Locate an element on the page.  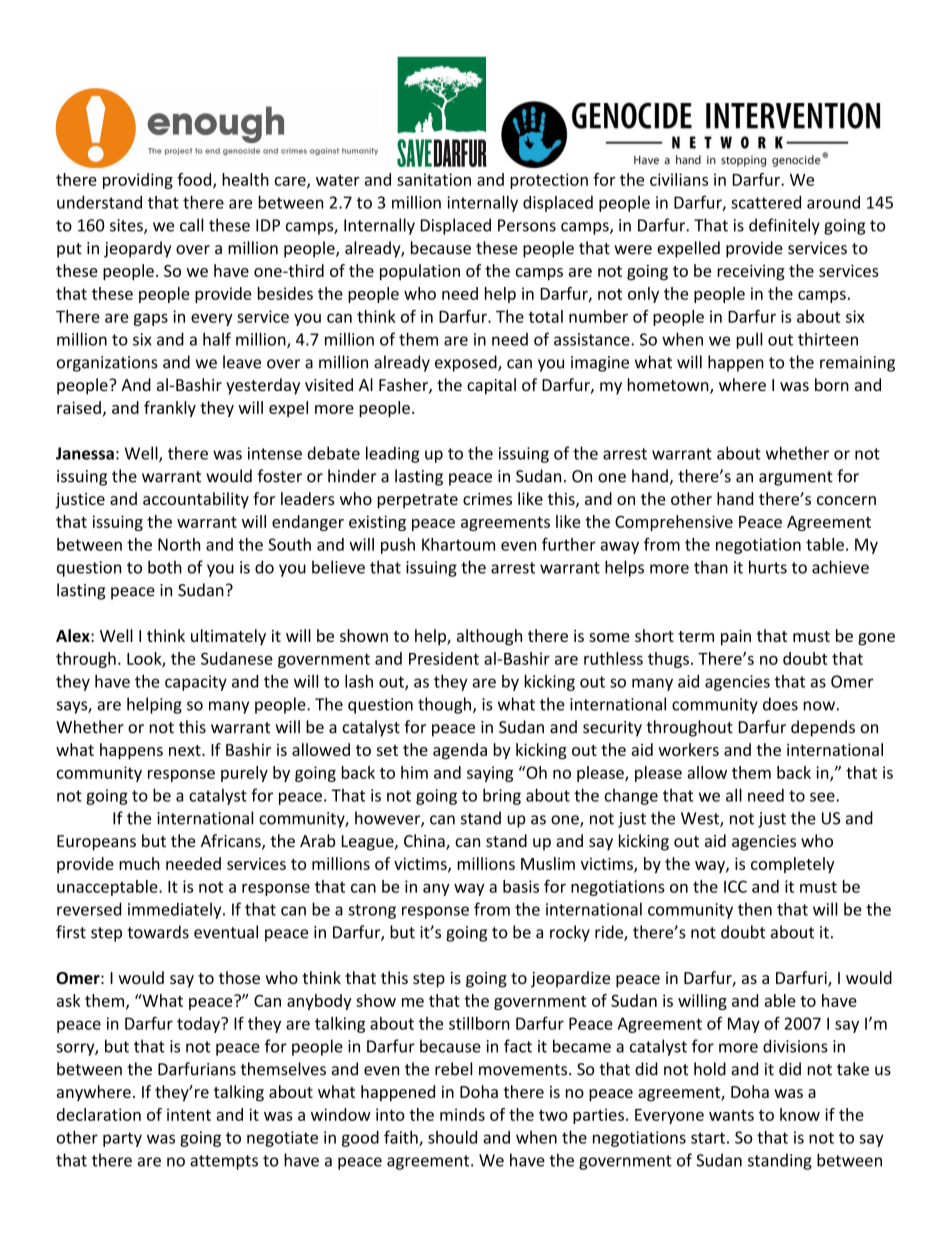
capacity is located at coordinates (196, 683).
